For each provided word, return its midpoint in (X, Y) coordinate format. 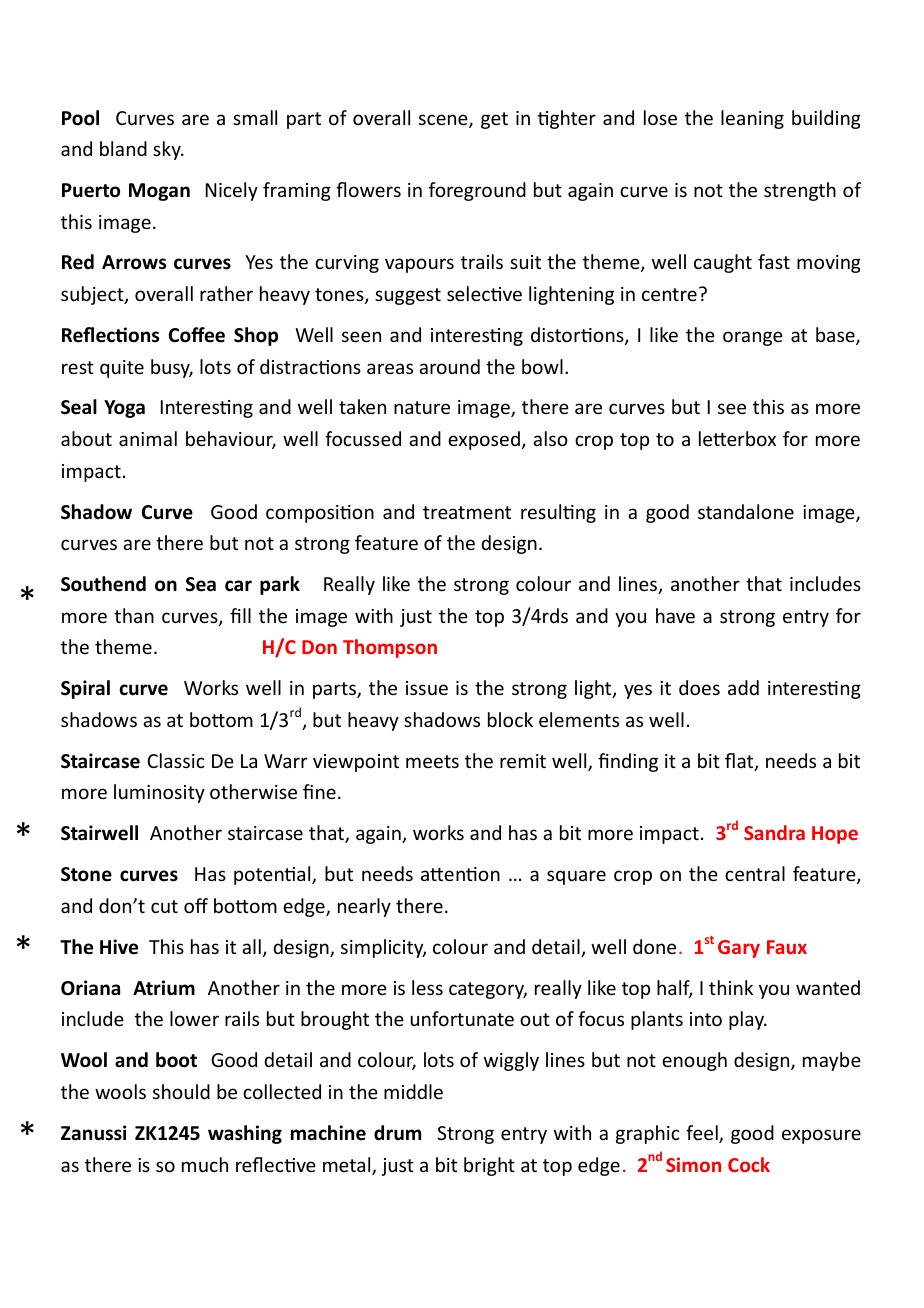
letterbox (737, 438)
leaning (752, 119)
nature (422, 407)
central (755, 873)
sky (168, 150)
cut (164, 906)
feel (703, 1134)
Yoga (124, 409)
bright (489, 1166)
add (743, 687)
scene (444, 121)
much (205, 1164)
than (134, 615)
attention (460, 874)
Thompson (390, 648)
